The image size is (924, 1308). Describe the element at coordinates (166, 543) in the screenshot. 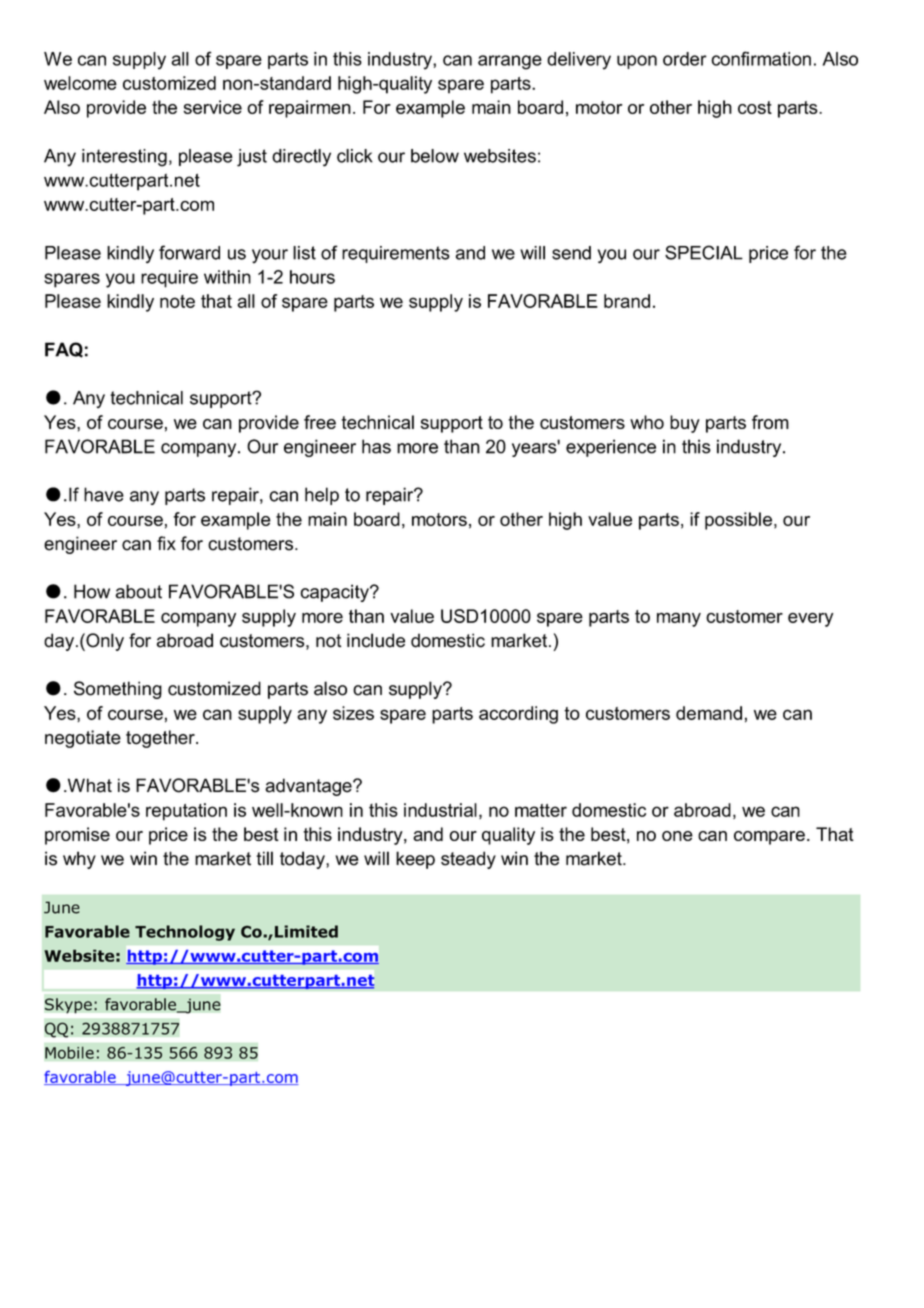

I see `fix` at that location.
